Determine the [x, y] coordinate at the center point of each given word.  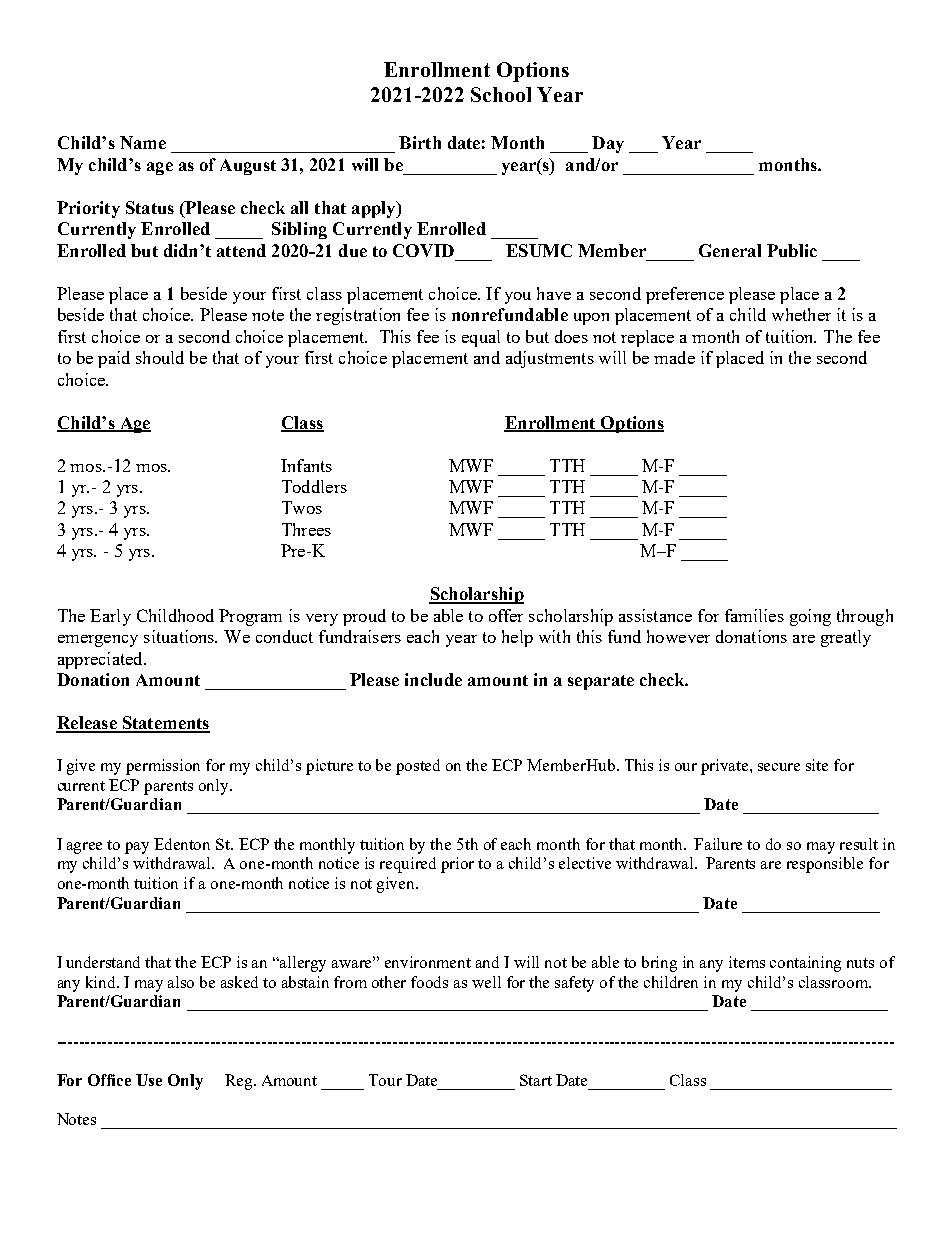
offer [506, 615]
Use [149, 1080]
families [754, 615]
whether [801, 314]
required [408, 865]
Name [143, 142]
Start [536, 1080]
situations [180, 636]
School [501, 94]
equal [481, 338]
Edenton [182, 844]
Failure [718, 844]
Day [608, 144]
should [160, 357]
